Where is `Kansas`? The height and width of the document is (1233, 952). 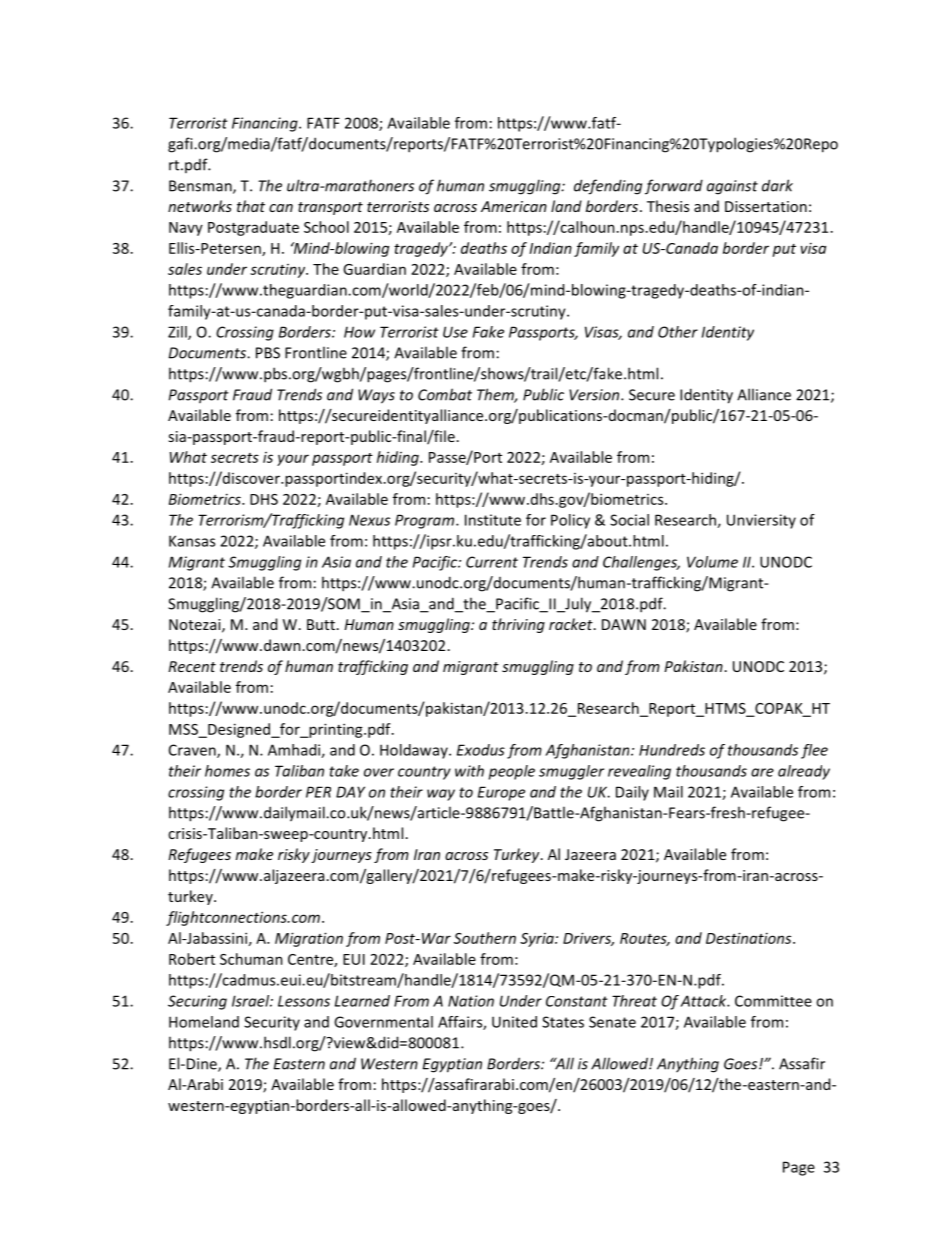 Kansas is located at coordinates (192, 541).
